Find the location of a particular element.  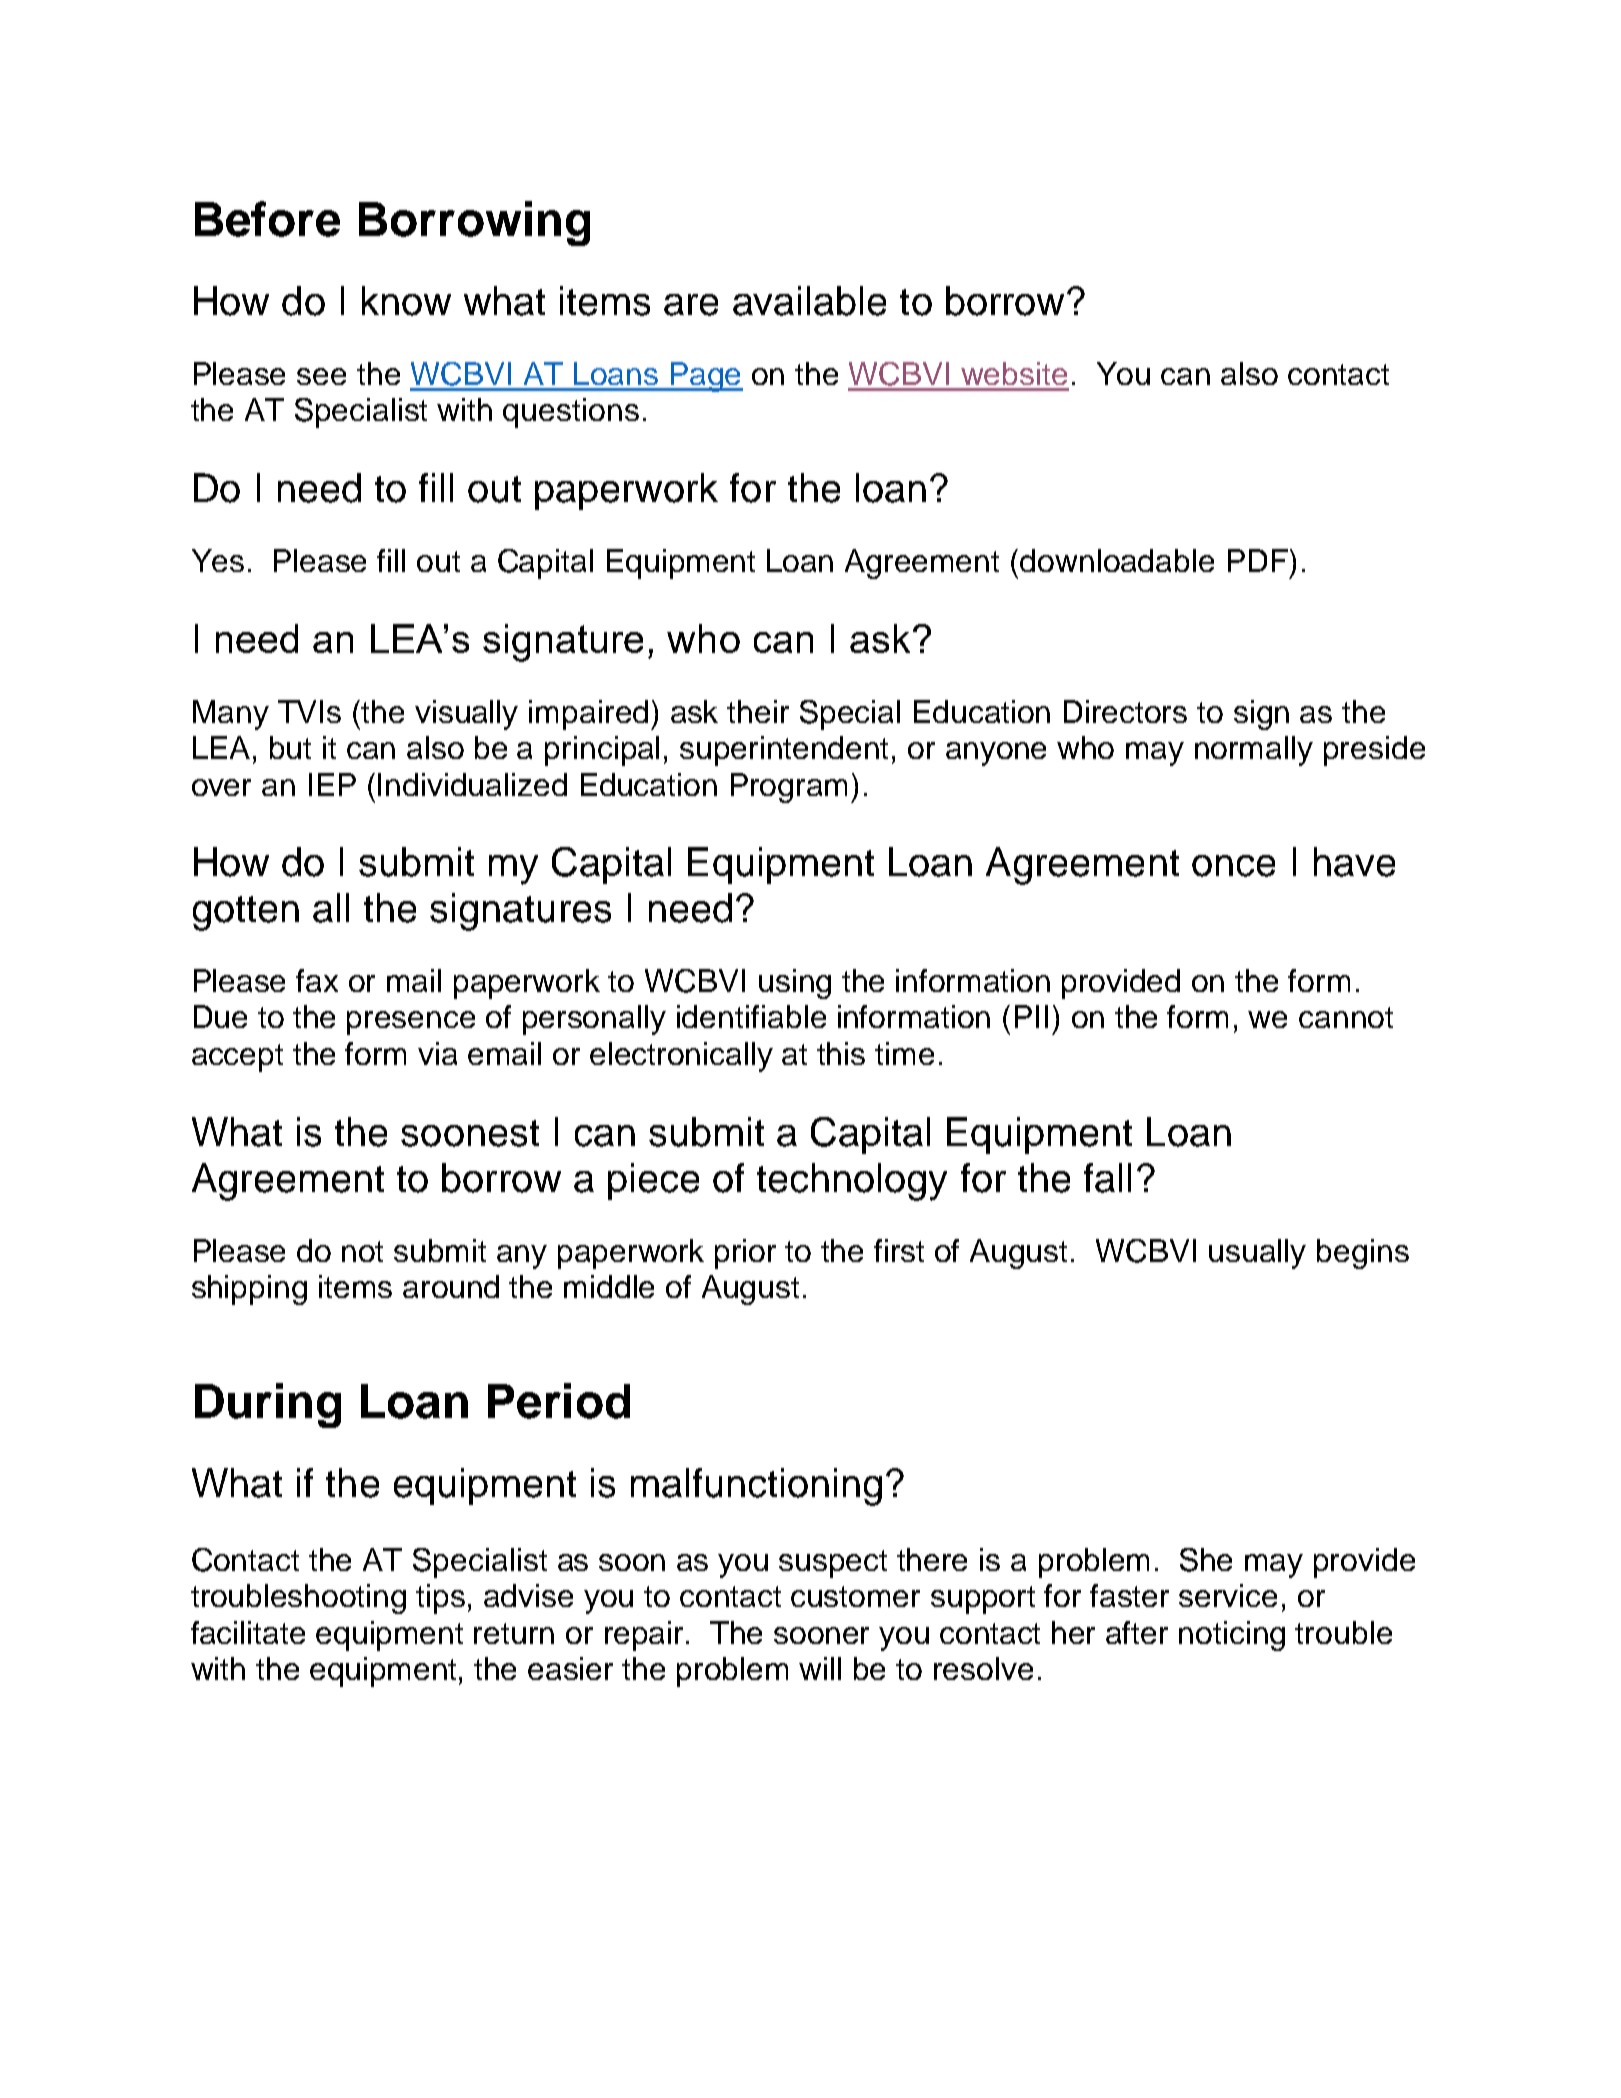

available is located at coordinates (809, 301).
